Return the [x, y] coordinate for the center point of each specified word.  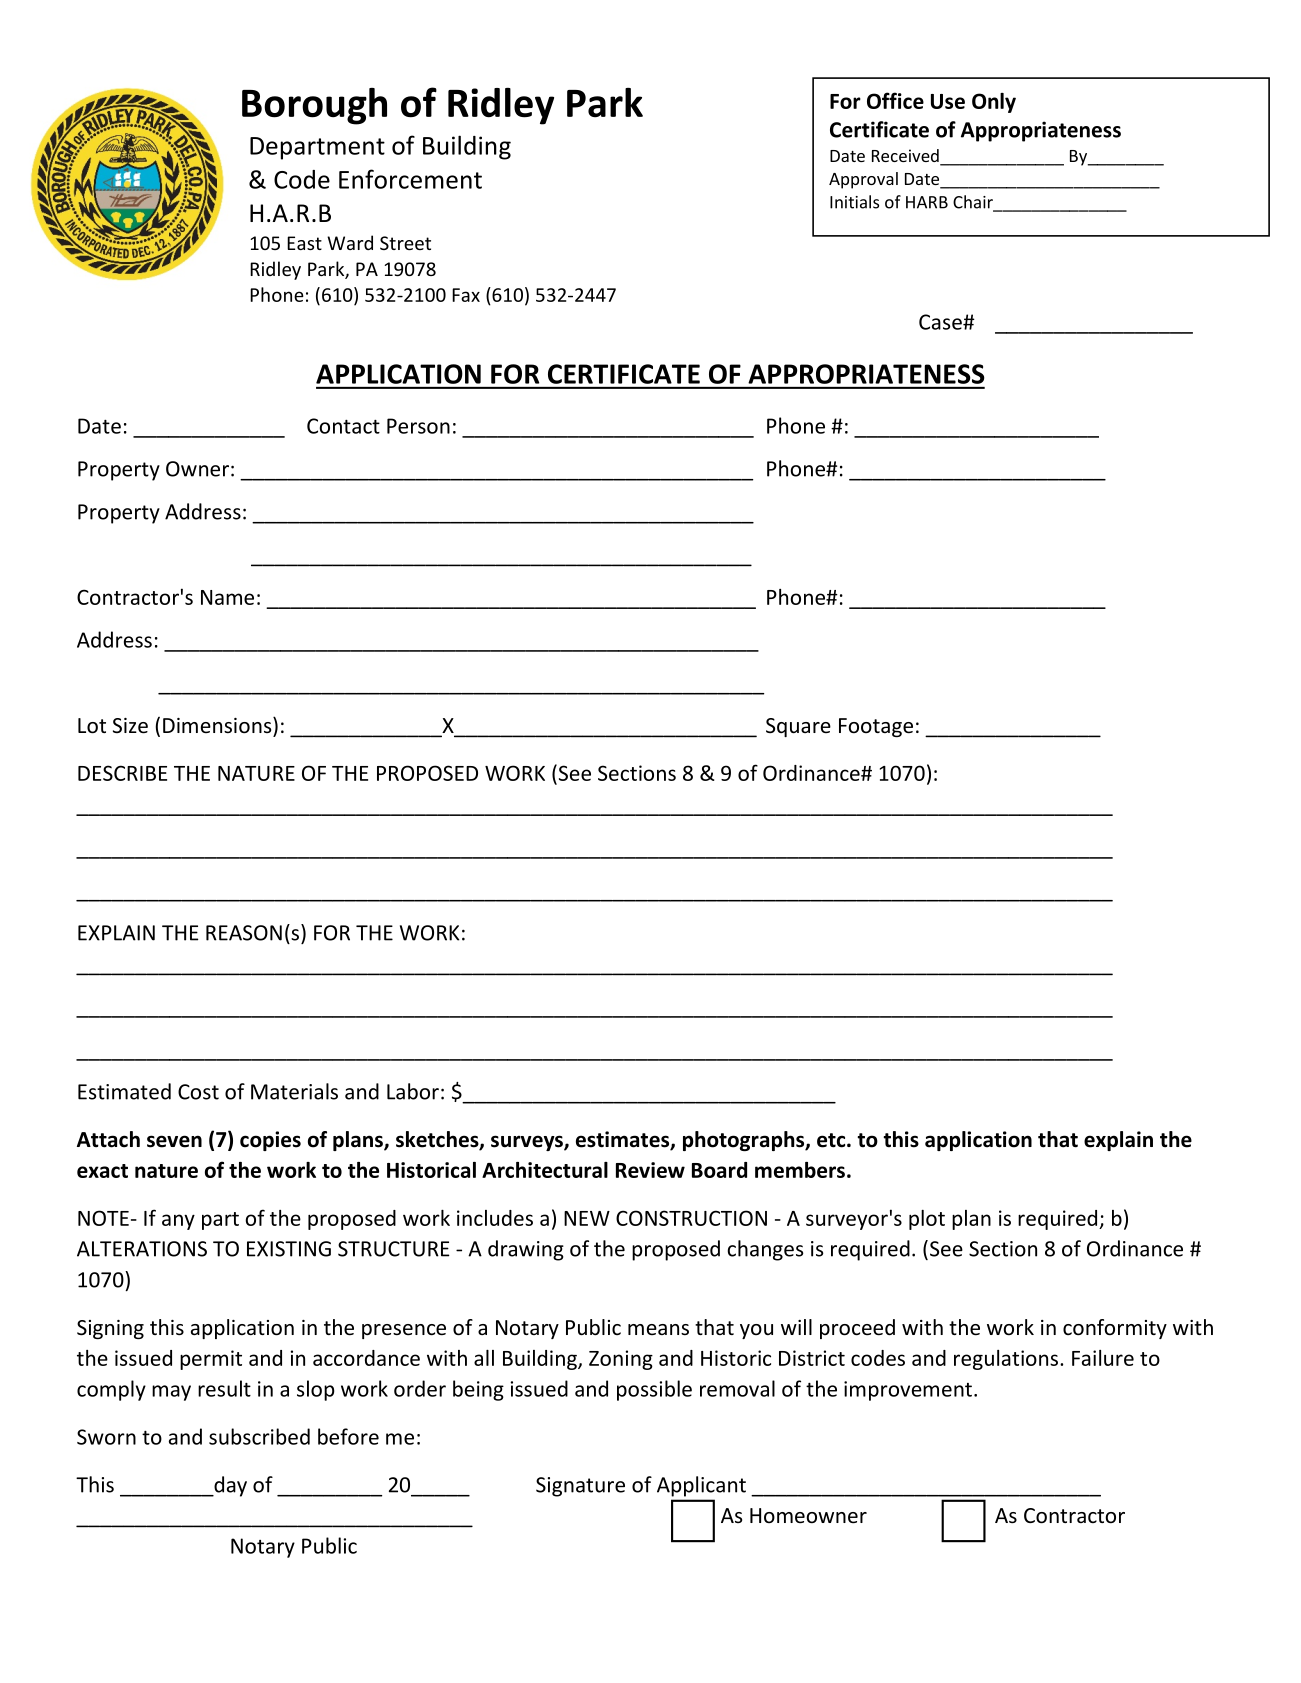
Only [994, 103]
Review [650, 1170]
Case [941, 322]
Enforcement [410, 179]
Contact [343, 426]
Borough [314, 106]
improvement [908, 1391]
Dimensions [218, 725]
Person [418, 426]
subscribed [259, 1436]
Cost [198, 1092]
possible [654, 1390]
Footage [876, 727]
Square [798, 727]
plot [927, 1220]
